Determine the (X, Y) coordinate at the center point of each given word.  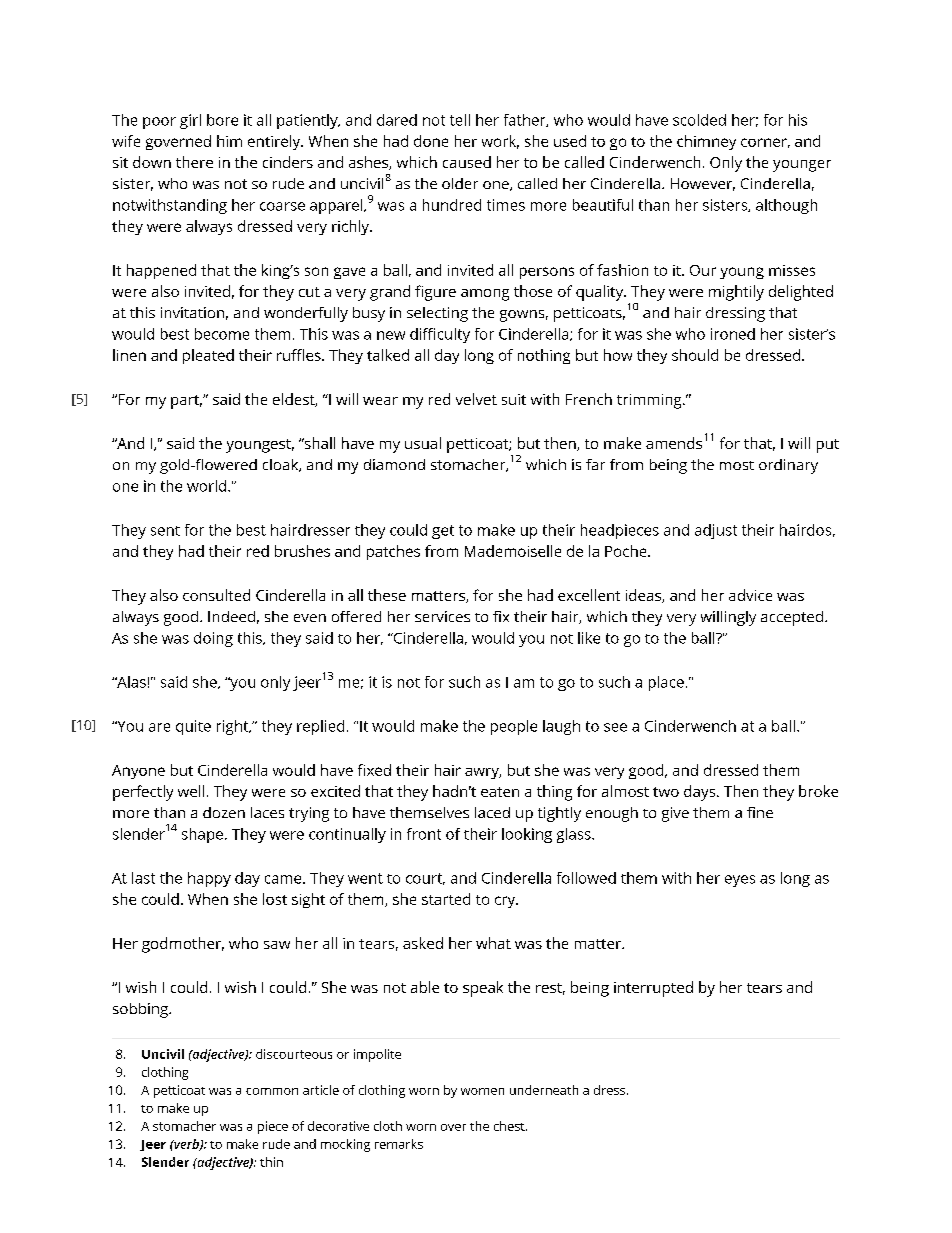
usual (423, 443)
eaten (500, 792)
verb (186, 1145)
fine (760, 812)
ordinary (788, 466)
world (206, 486)
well (191, 791)
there (194, 162)
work (500, 142)
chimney (706, 142)
